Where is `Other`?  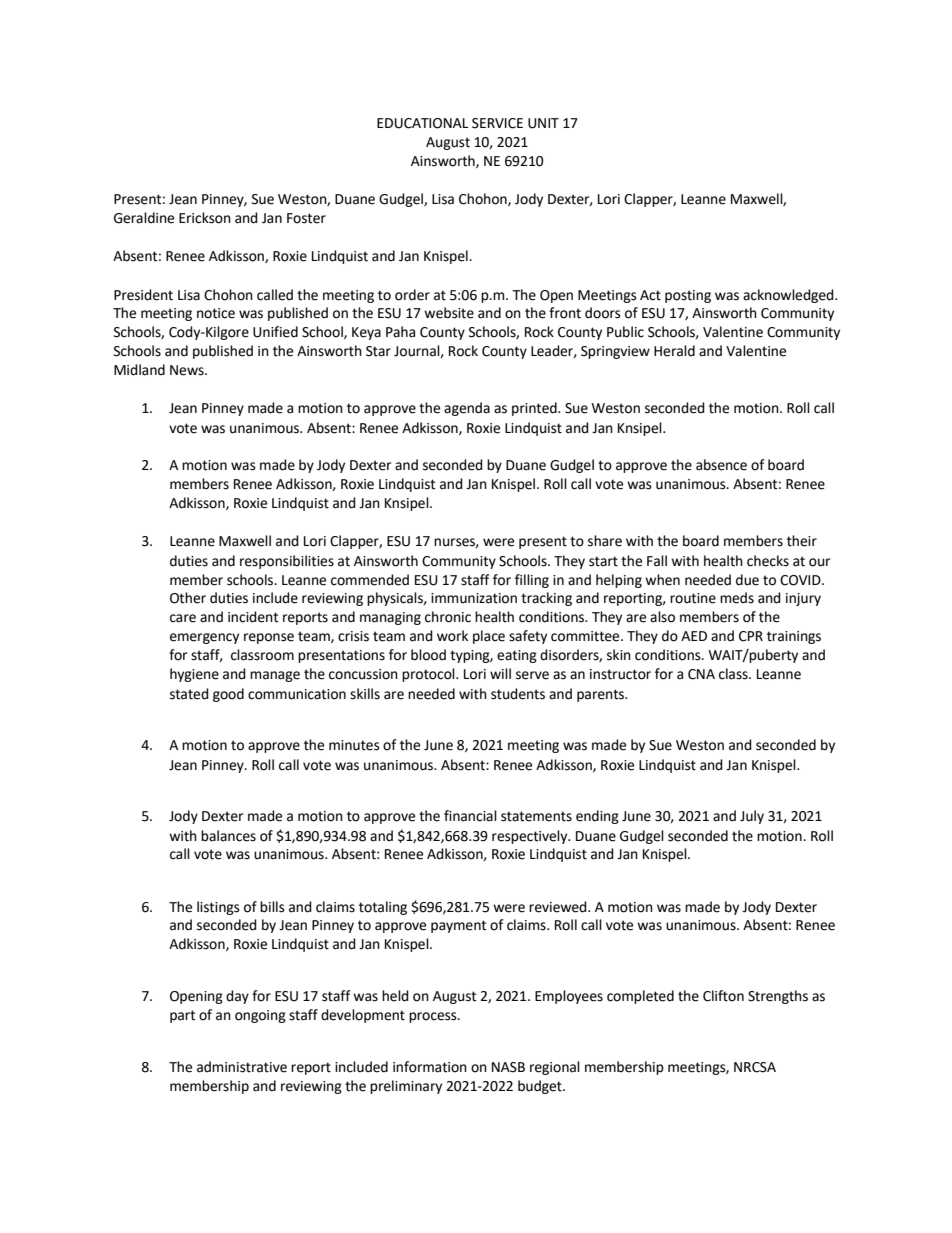 Other is located at coordinates (188, 598).
